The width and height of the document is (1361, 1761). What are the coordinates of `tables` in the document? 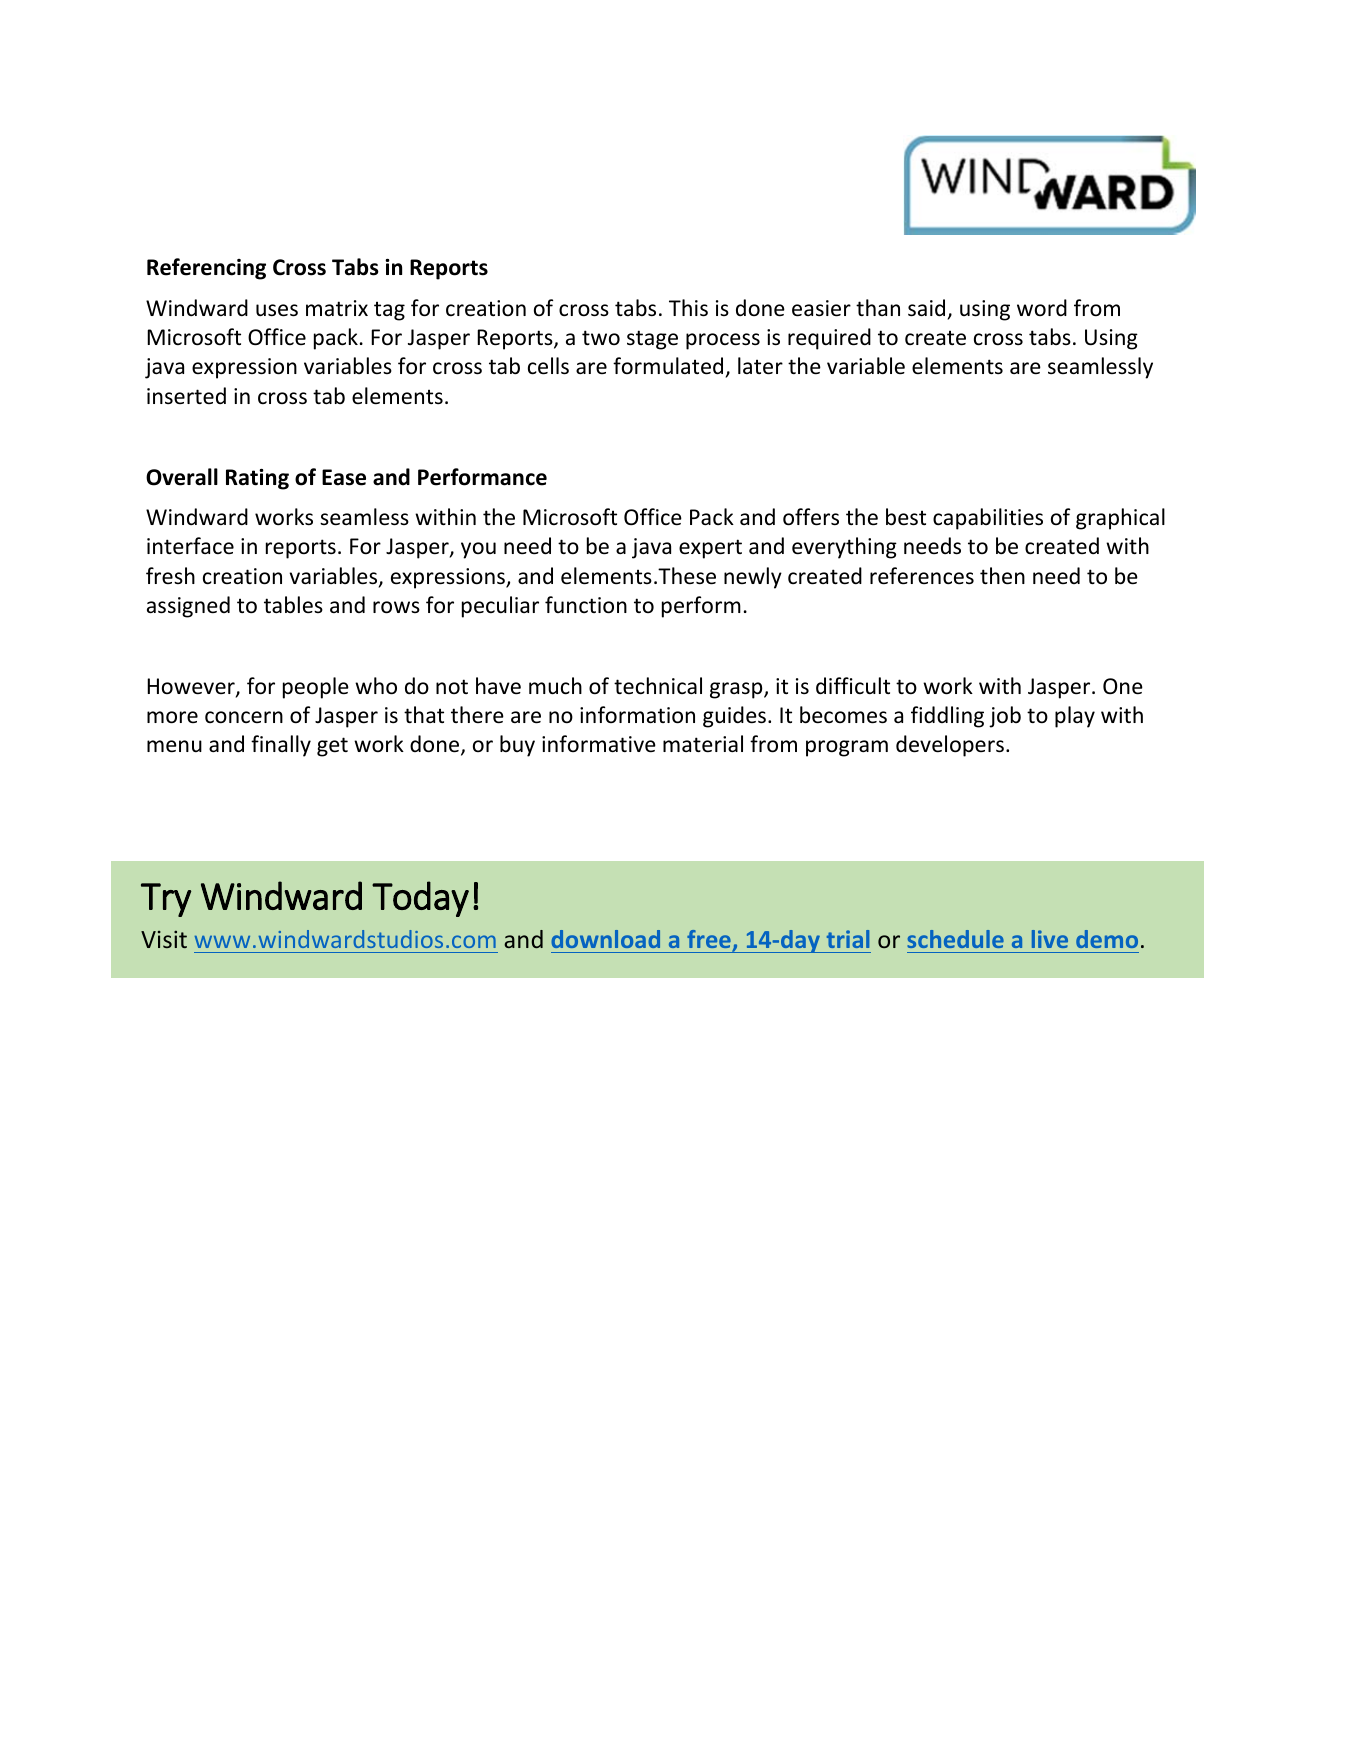 It's located at (293, 605).
